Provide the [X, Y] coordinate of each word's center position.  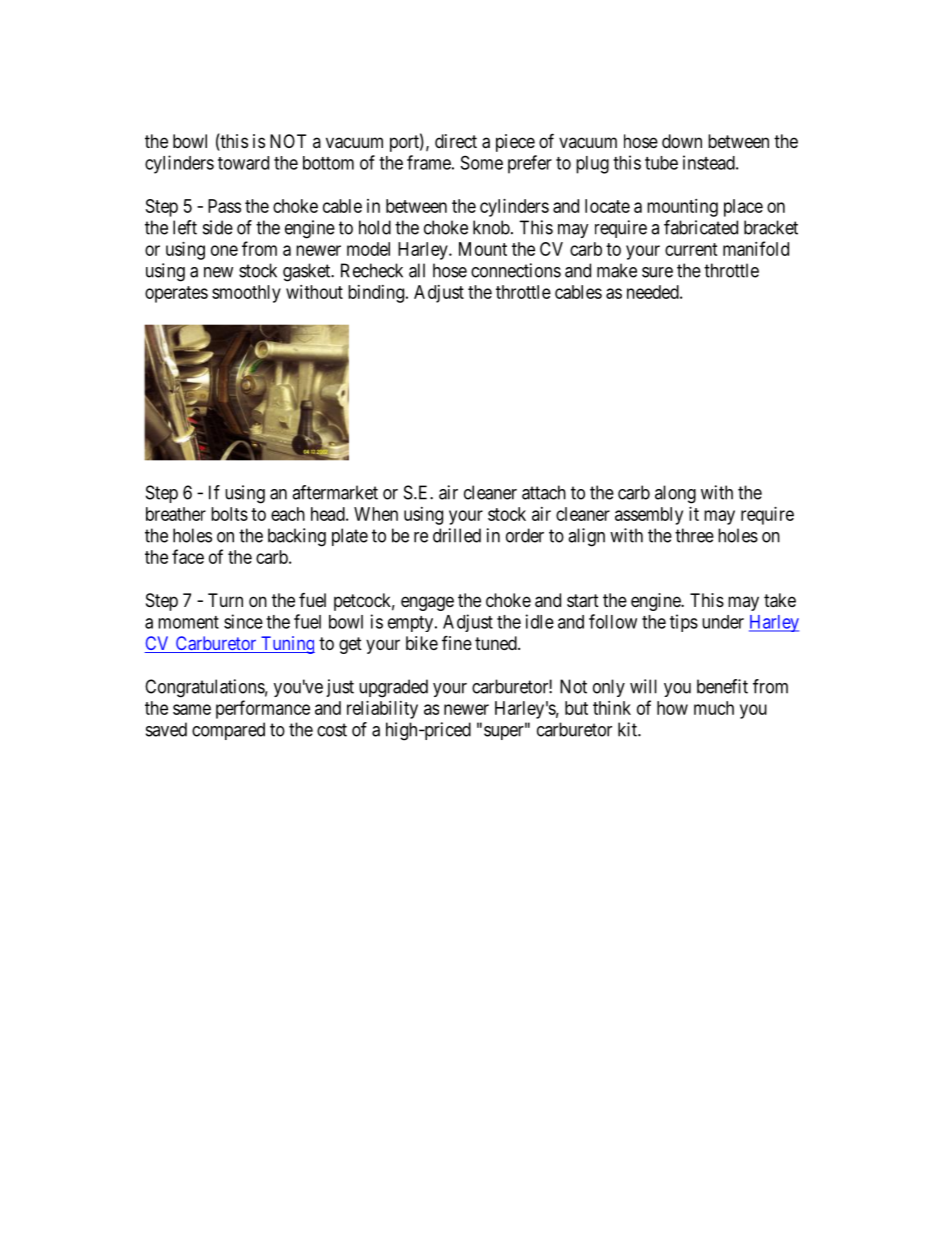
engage [427, 603]
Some [482, 162]
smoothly [246, 294]
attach [544, 492]
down [682, 141]
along [675, 494]
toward [243, 163]
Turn [225, 600]
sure [657, 272]
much [714, 708]
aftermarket [335, 492]
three [694, 535]
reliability [382, 710]
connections [516, 270]
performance [263, 709]
